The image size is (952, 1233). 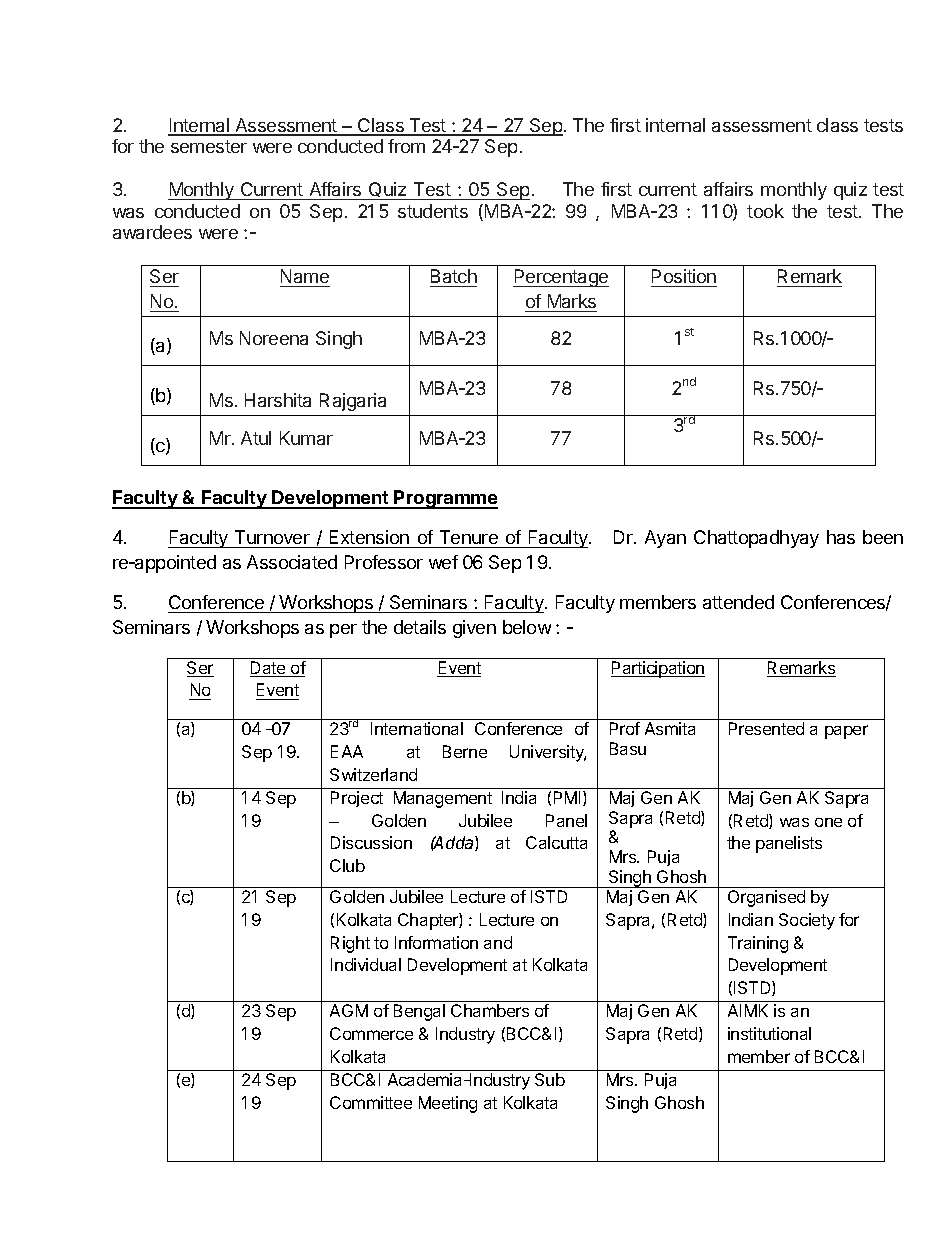 What do you see at coordinates (769, 1033) in the document?
I see `institutional` at bounding box center [769, 1033].
